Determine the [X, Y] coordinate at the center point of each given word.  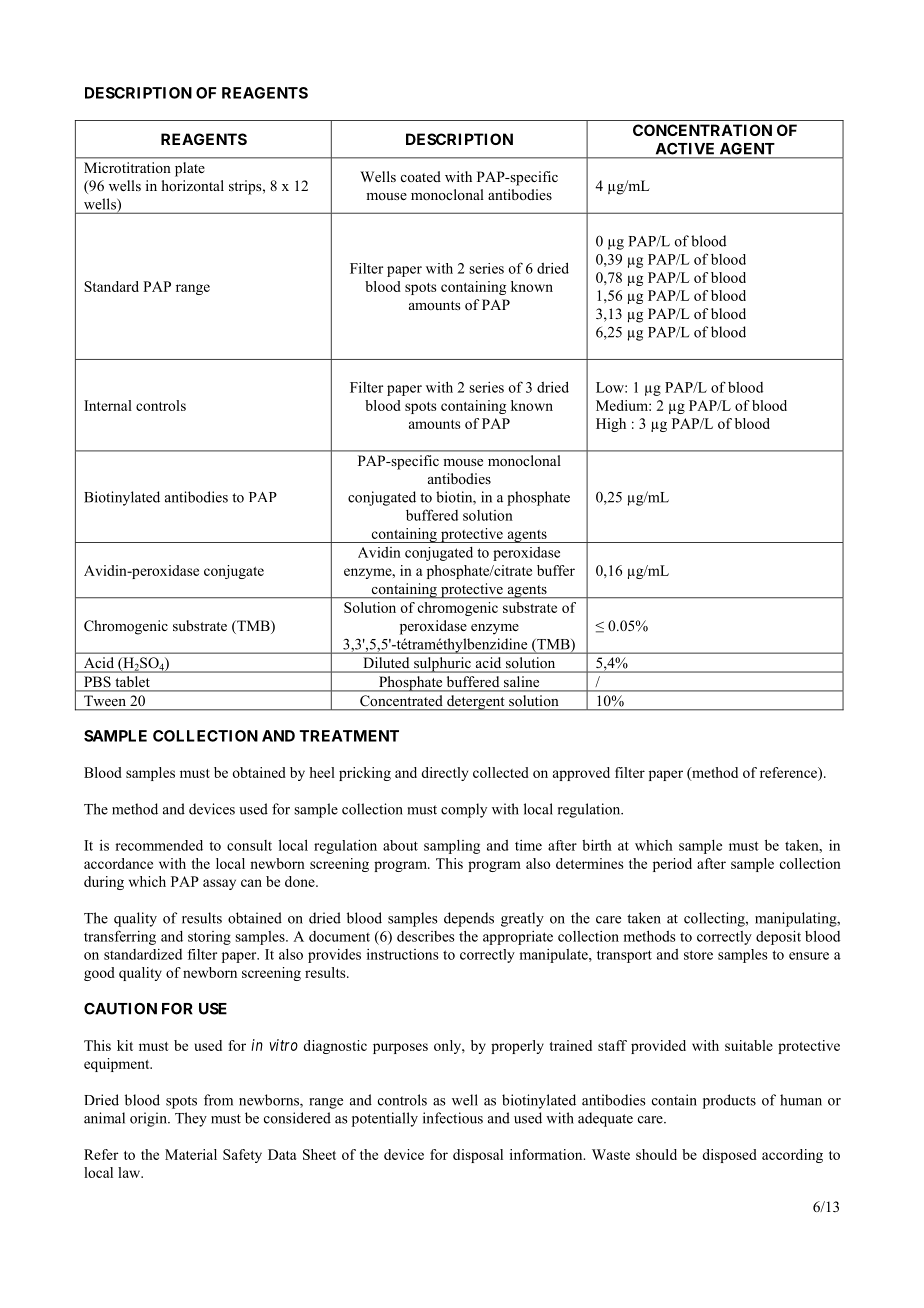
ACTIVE [685, 149]
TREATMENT [349, 736]
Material [191, 1154]
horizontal [193, 185]
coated [421, 176]
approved [581, 774]
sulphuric [442, 665]
